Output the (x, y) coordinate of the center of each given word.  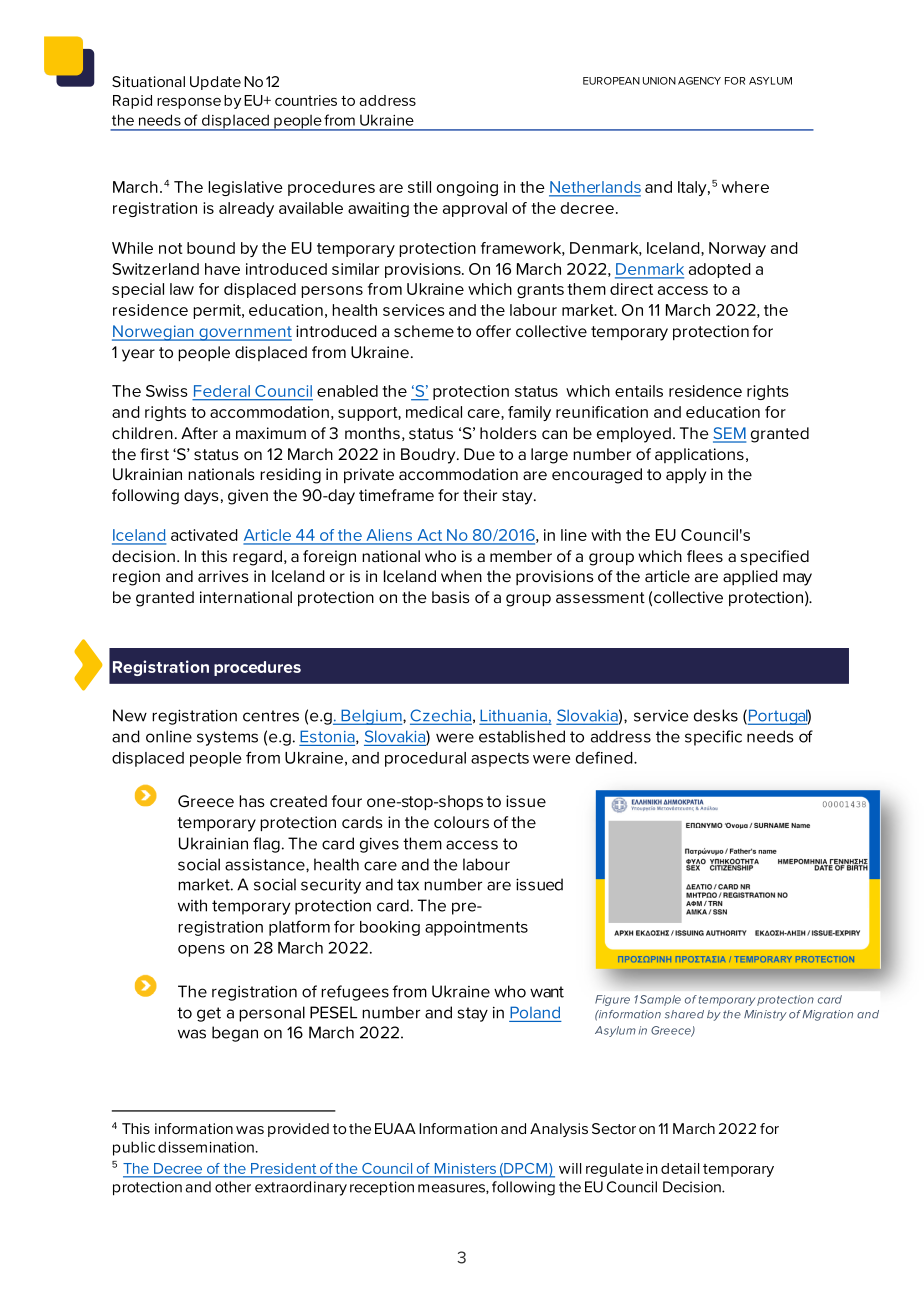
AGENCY (699, 81)
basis (451, 597)
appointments (476, 928)
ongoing (467, 188)
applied (750, 577)
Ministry (765, 1015)
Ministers (465, 1168)
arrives (223, 576)
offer (493, 331)
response (189, 103)
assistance (266, 864)
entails (639, 391)
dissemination (206, 1147)
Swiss (167, 391)
